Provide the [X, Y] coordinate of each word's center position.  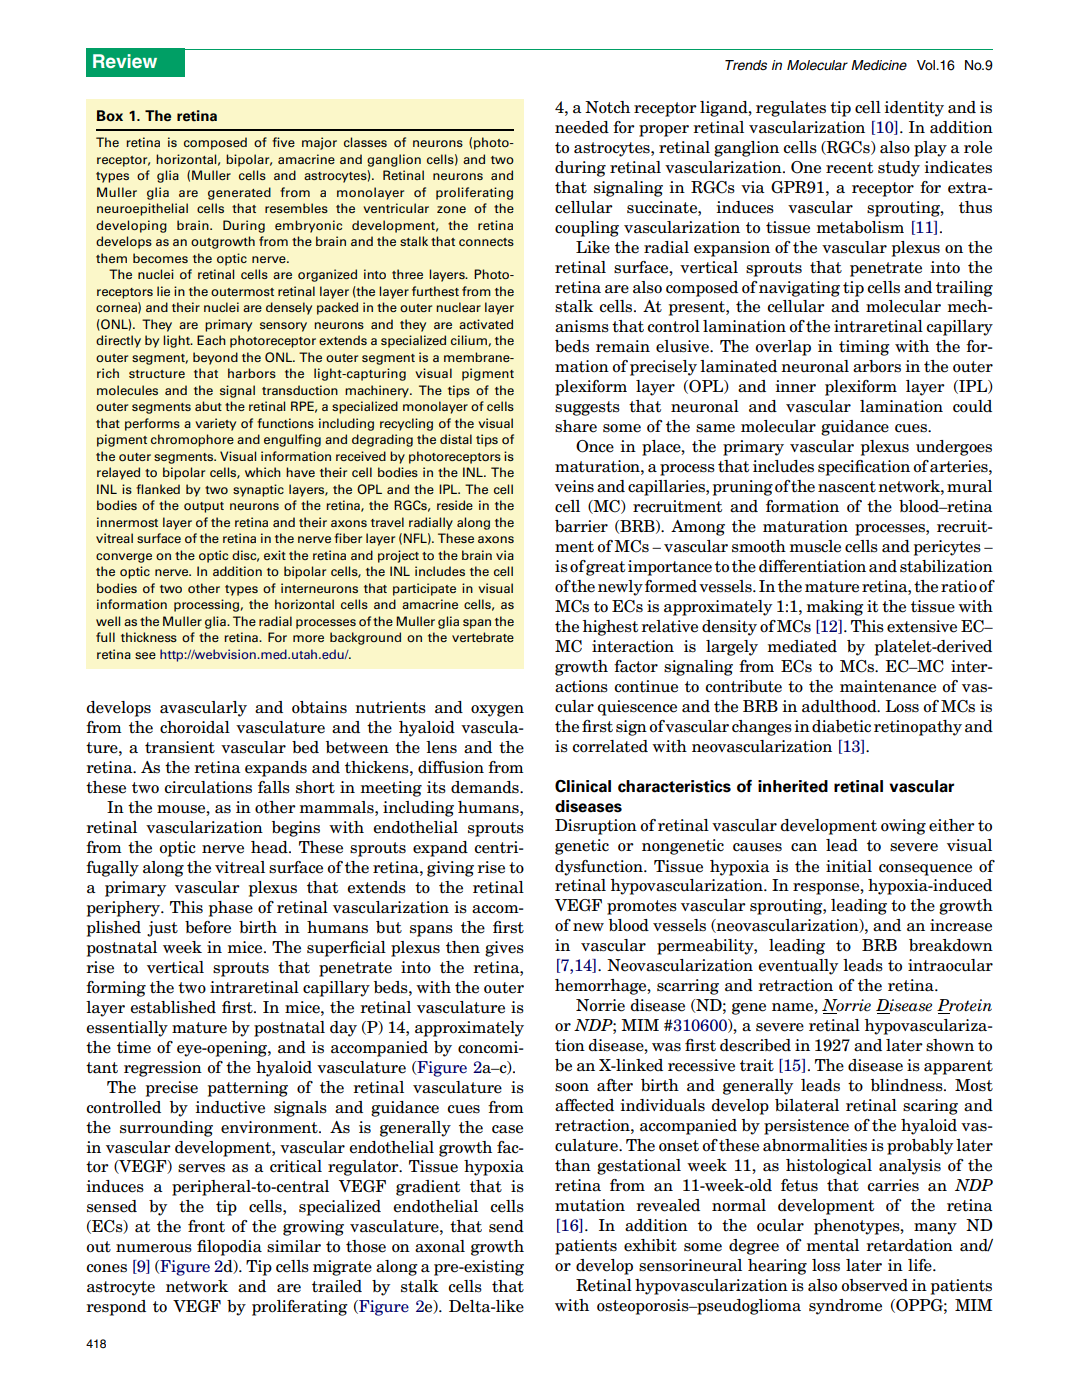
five [283, 142]
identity [914, 109]
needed [582, 127]
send [506, 1226]
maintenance [888, 686]
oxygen [497, 711]
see [145, 655]
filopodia [229, 1248]
